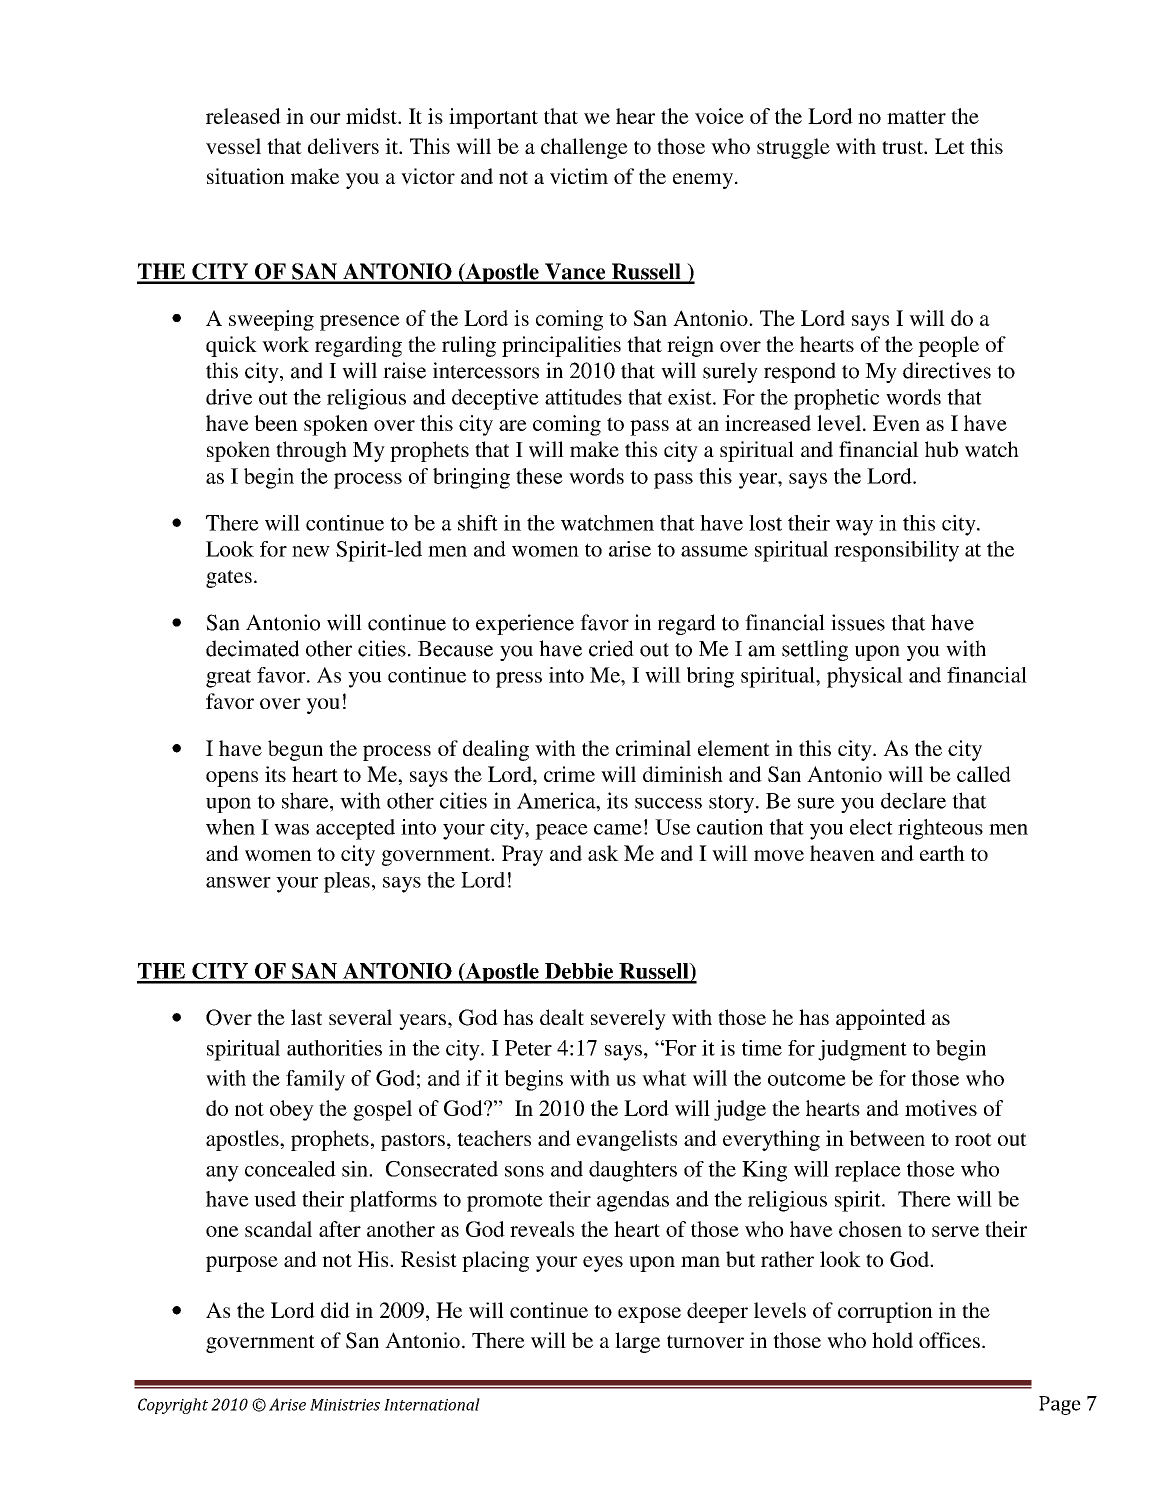 The width and height of the image is (1166, 1509). Describe the element at coordinates (950, 146) in the image. I see `Let` at that location.
